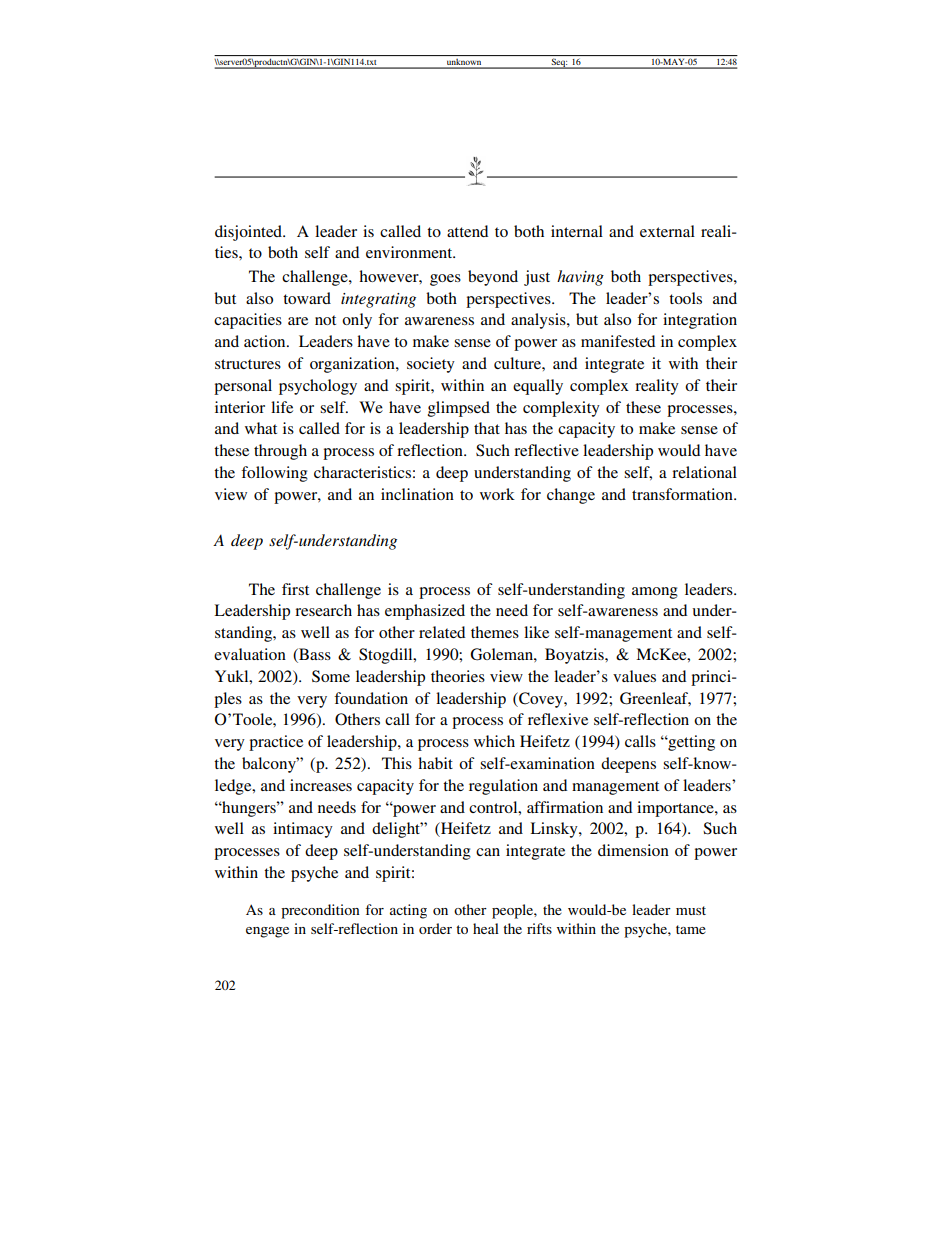 The width and height of the screenshot is (952, 1233). What do you see at coordinates (667, 231) in the screenshot?
I see `external` at bounding box center [667, 231].
